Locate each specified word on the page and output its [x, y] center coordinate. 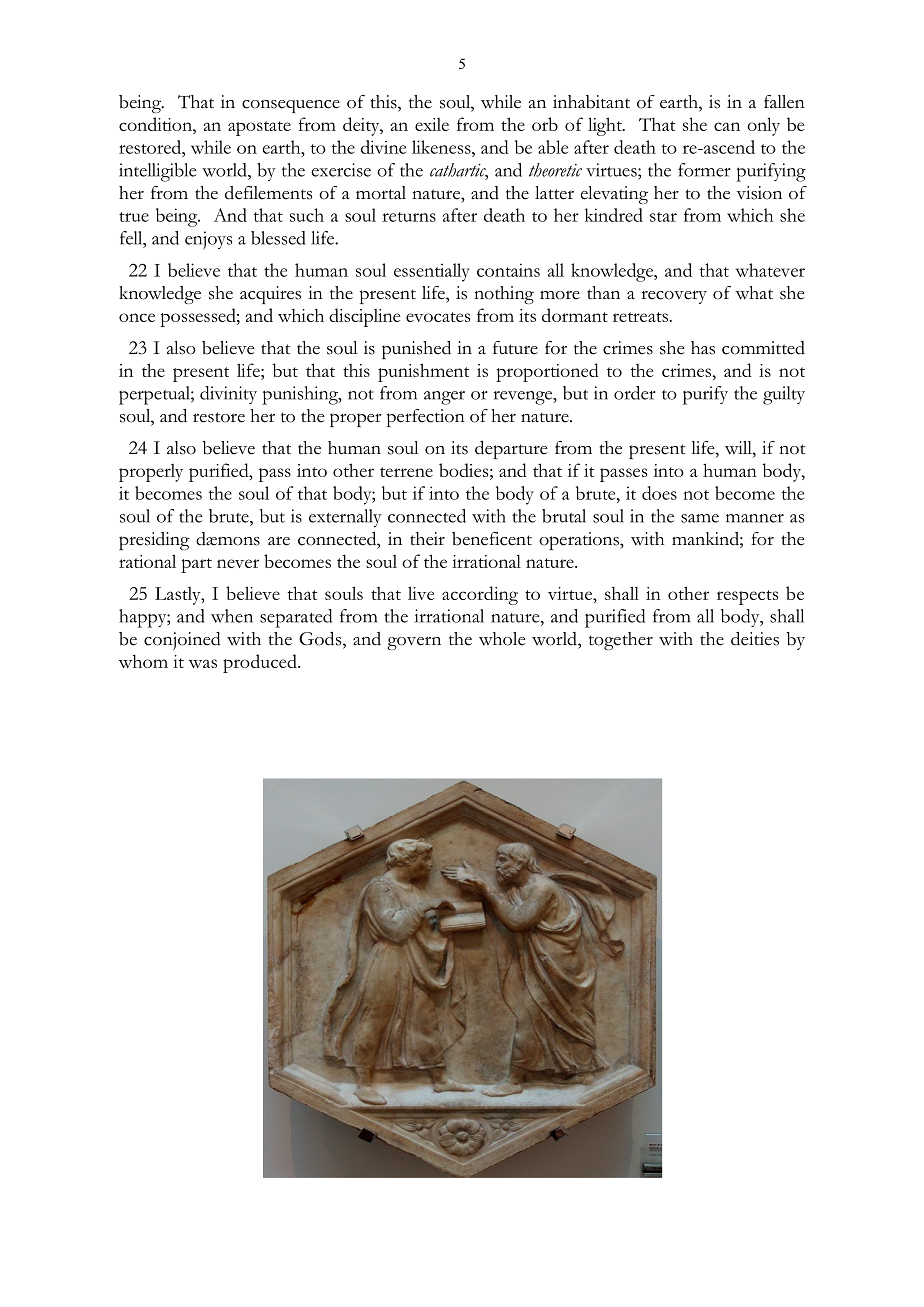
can [727, 126]
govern [414, 643]
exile [432, 124]
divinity [228, 395]
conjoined [182, 641]
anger [444, 398]
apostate [259, 128]
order [635, 393]
